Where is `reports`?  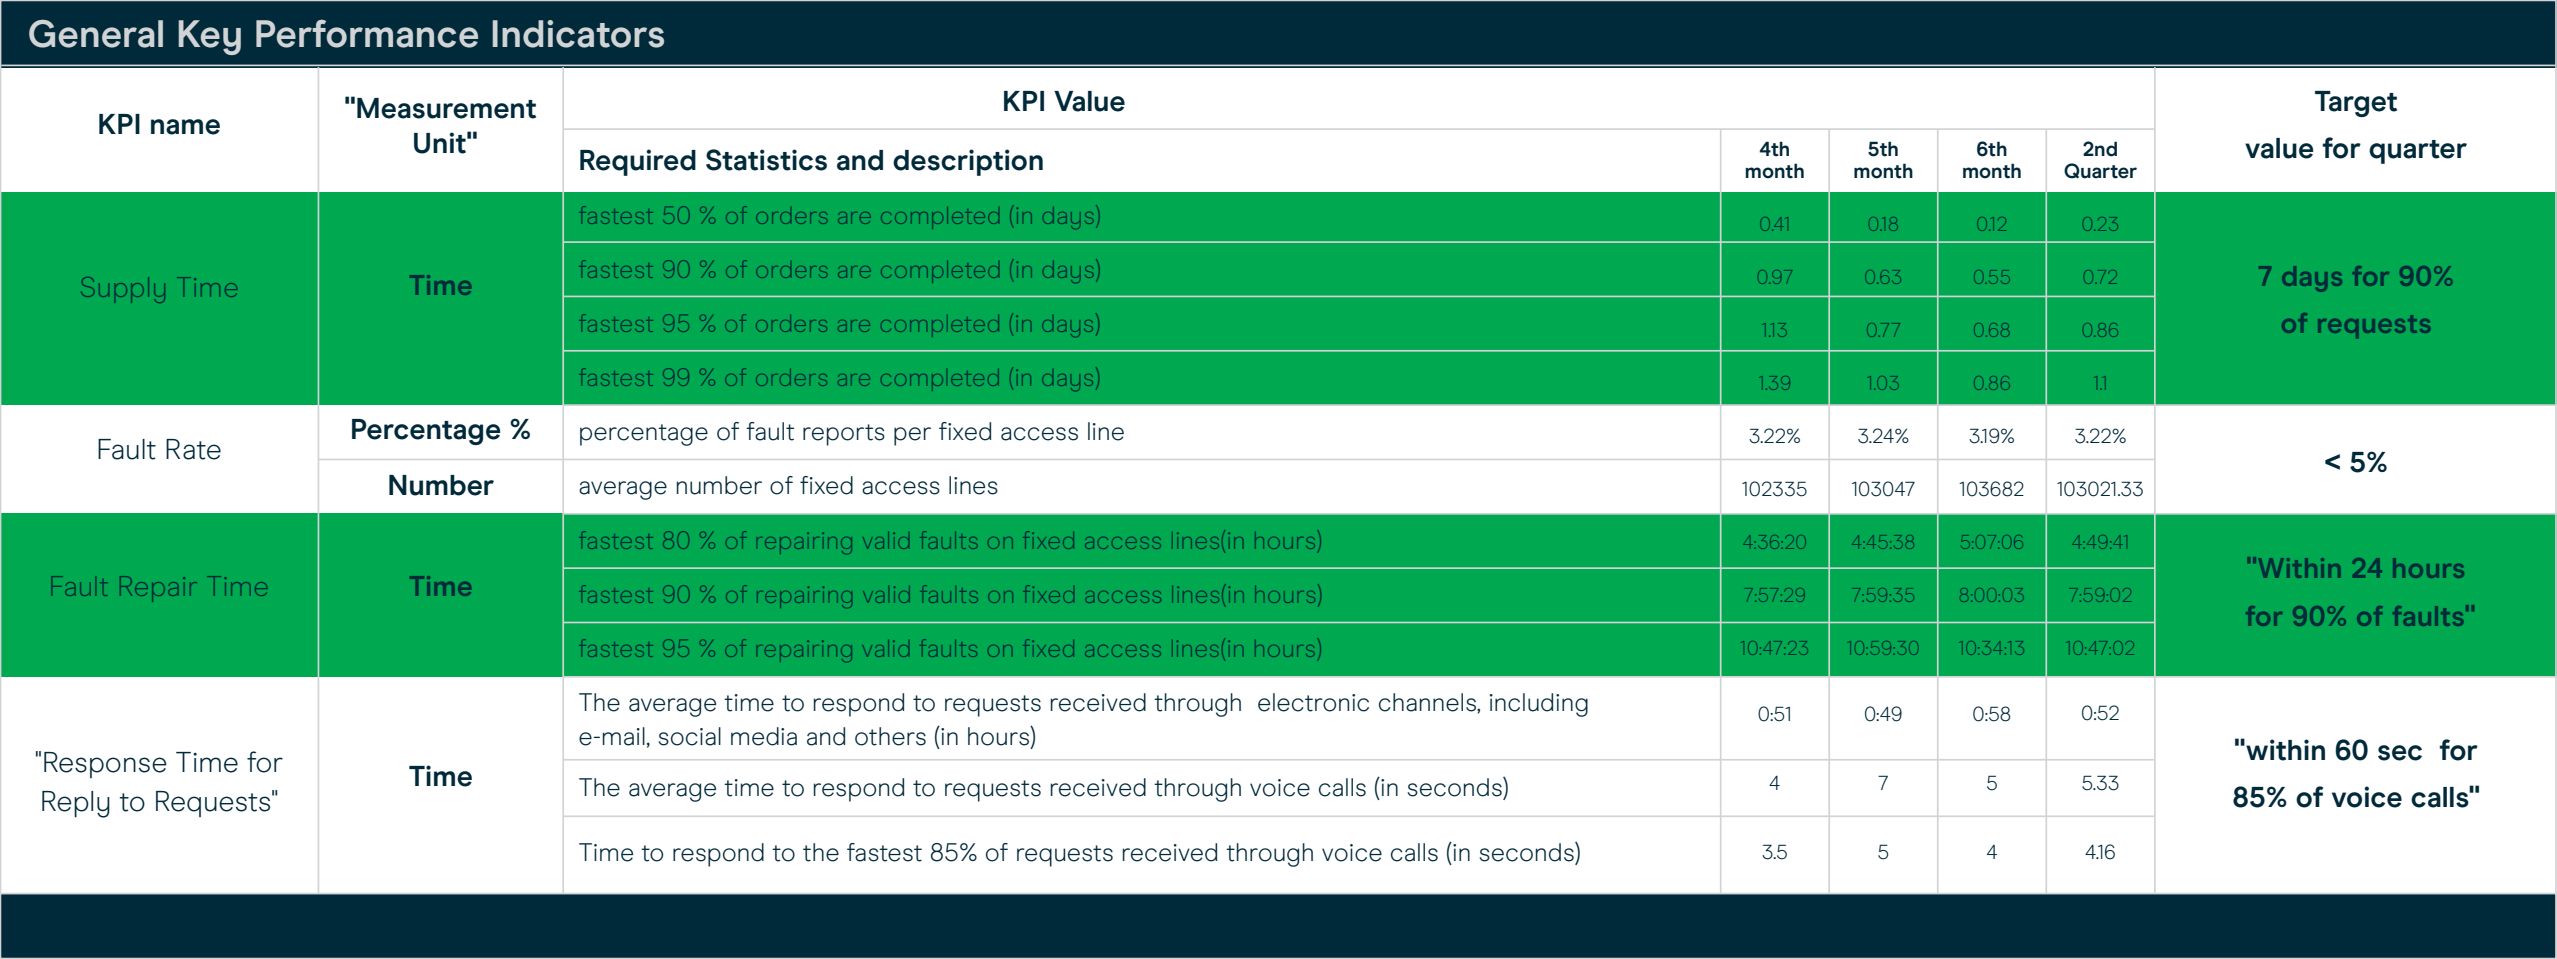
reports is located at coordinates (844, 435).
